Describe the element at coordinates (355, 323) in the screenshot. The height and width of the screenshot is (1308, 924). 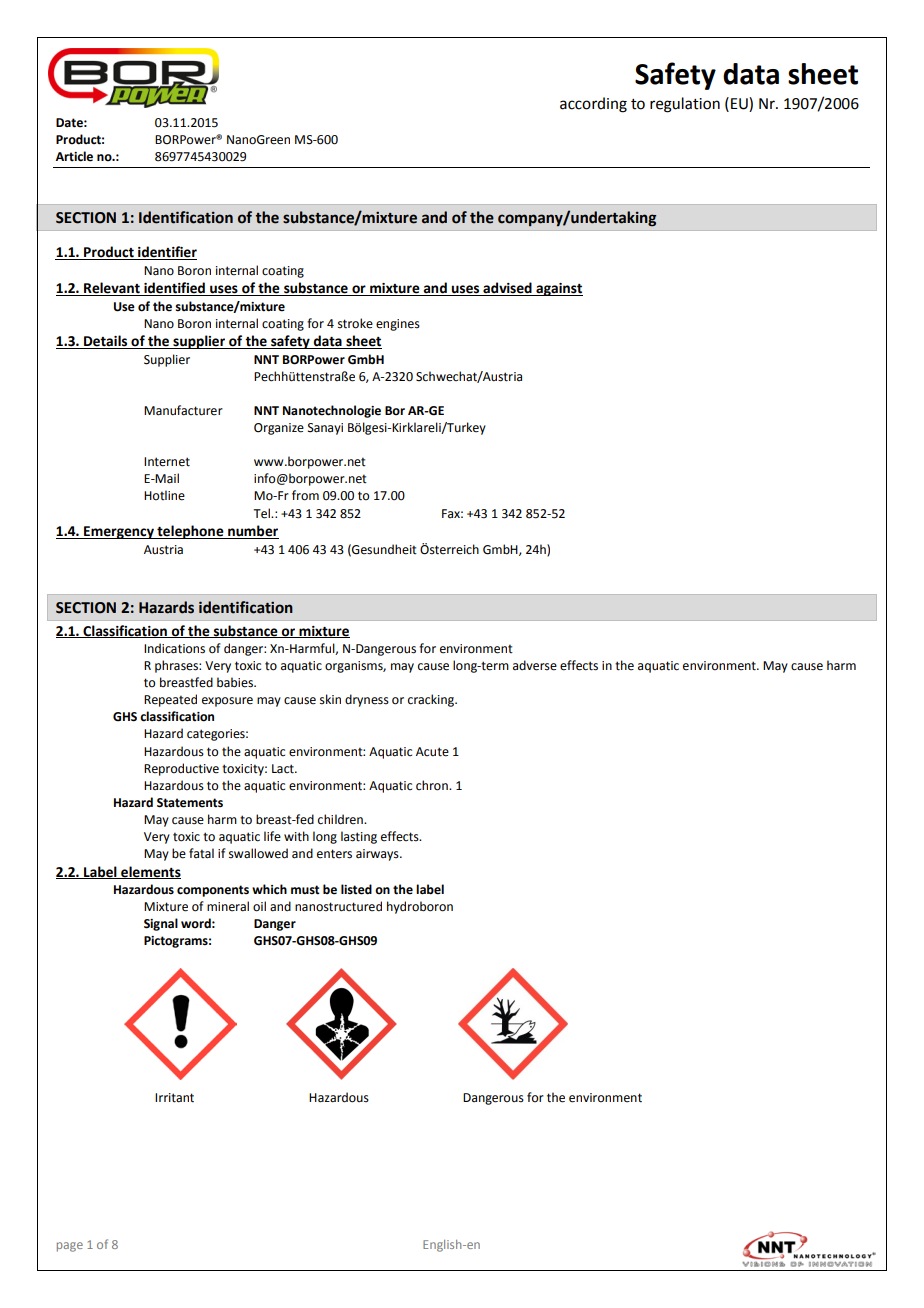
I see `stroke` at that location.
